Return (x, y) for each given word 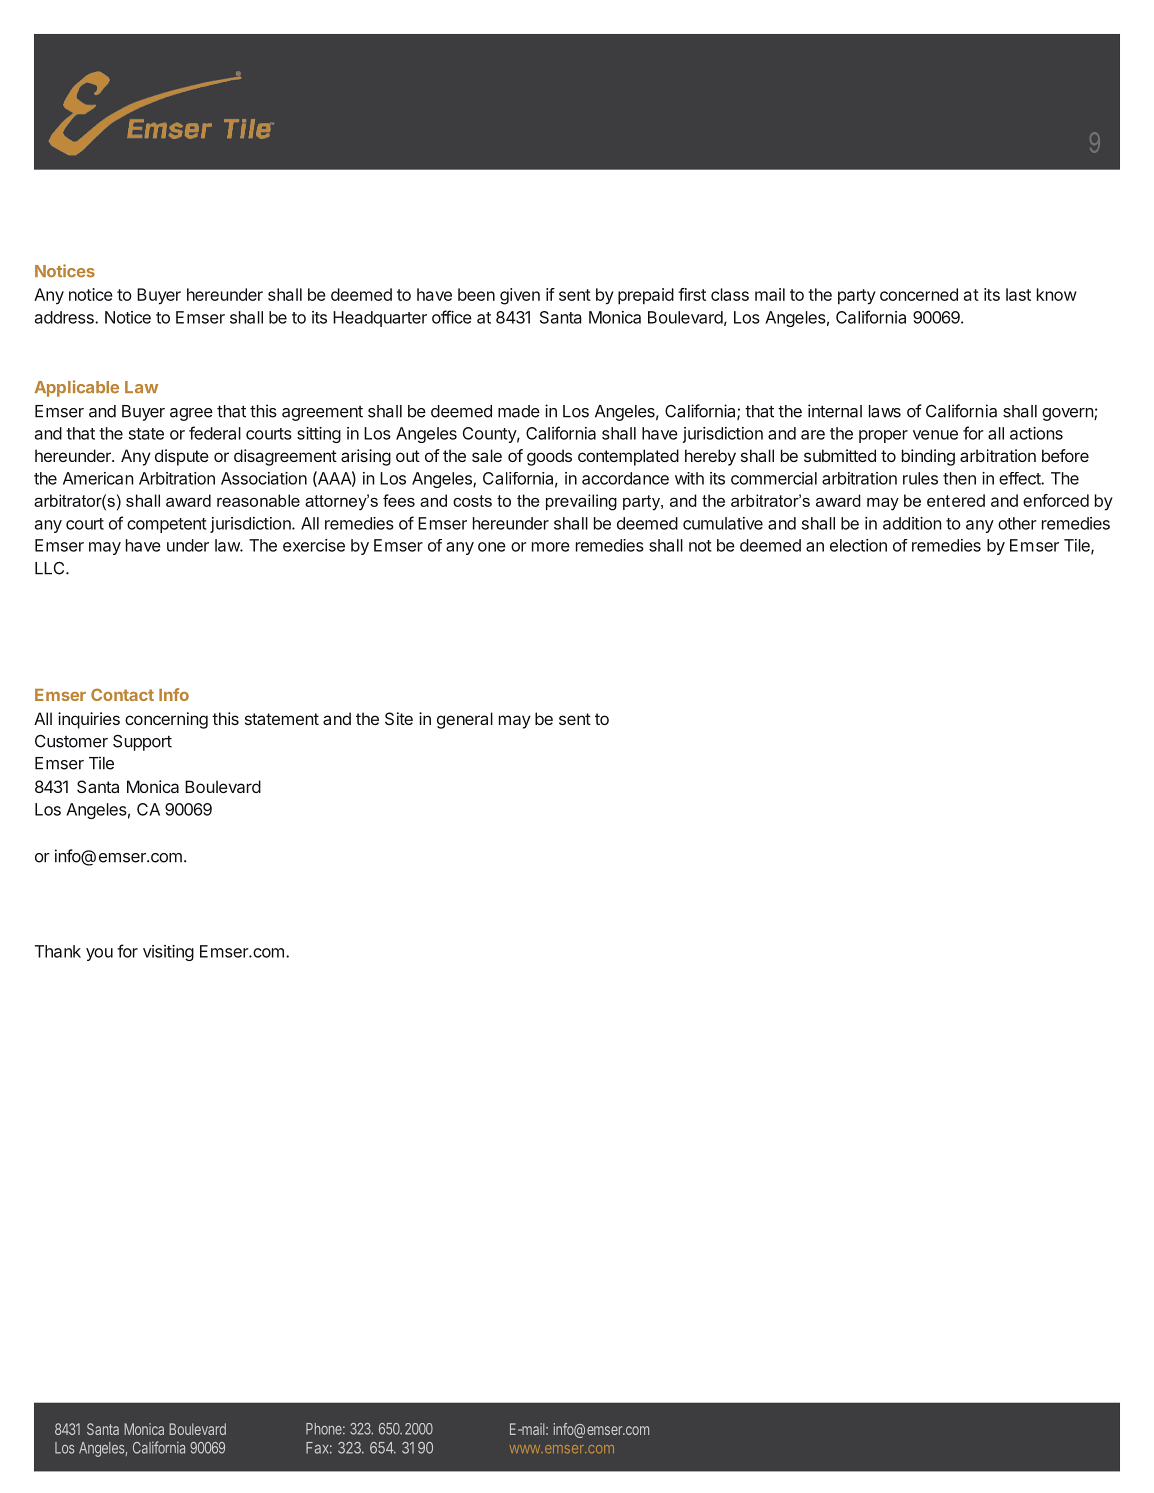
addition (912, 523)
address (65, 317)
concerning (166, 720)
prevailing (581, 502)
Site (399, 718)
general (465, 720)
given (520, 296)
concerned (919, 294)
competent (166, 525)
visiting (168, 953)
